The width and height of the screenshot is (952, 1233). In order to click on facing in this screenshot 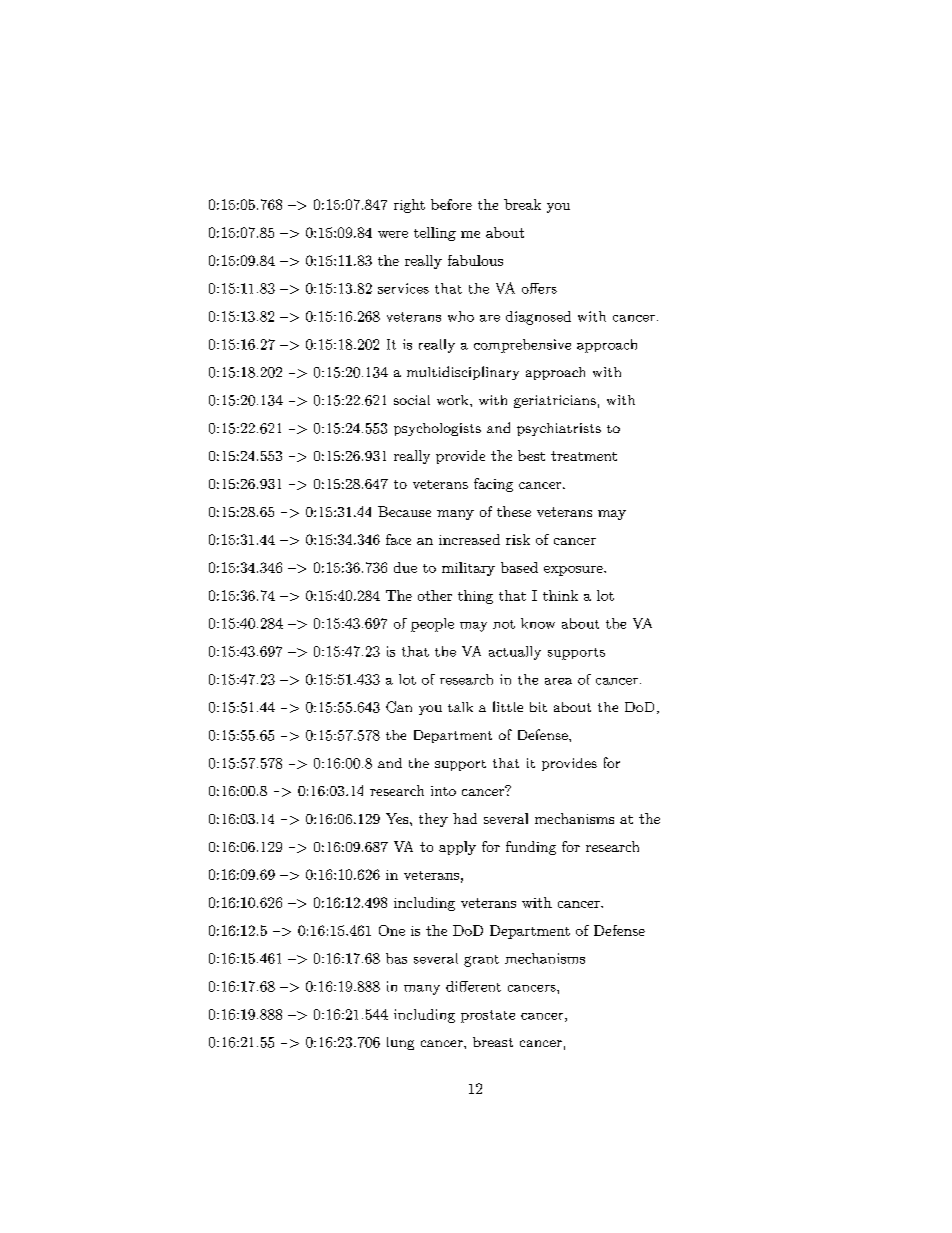, I will do `click(493, 485)`.
